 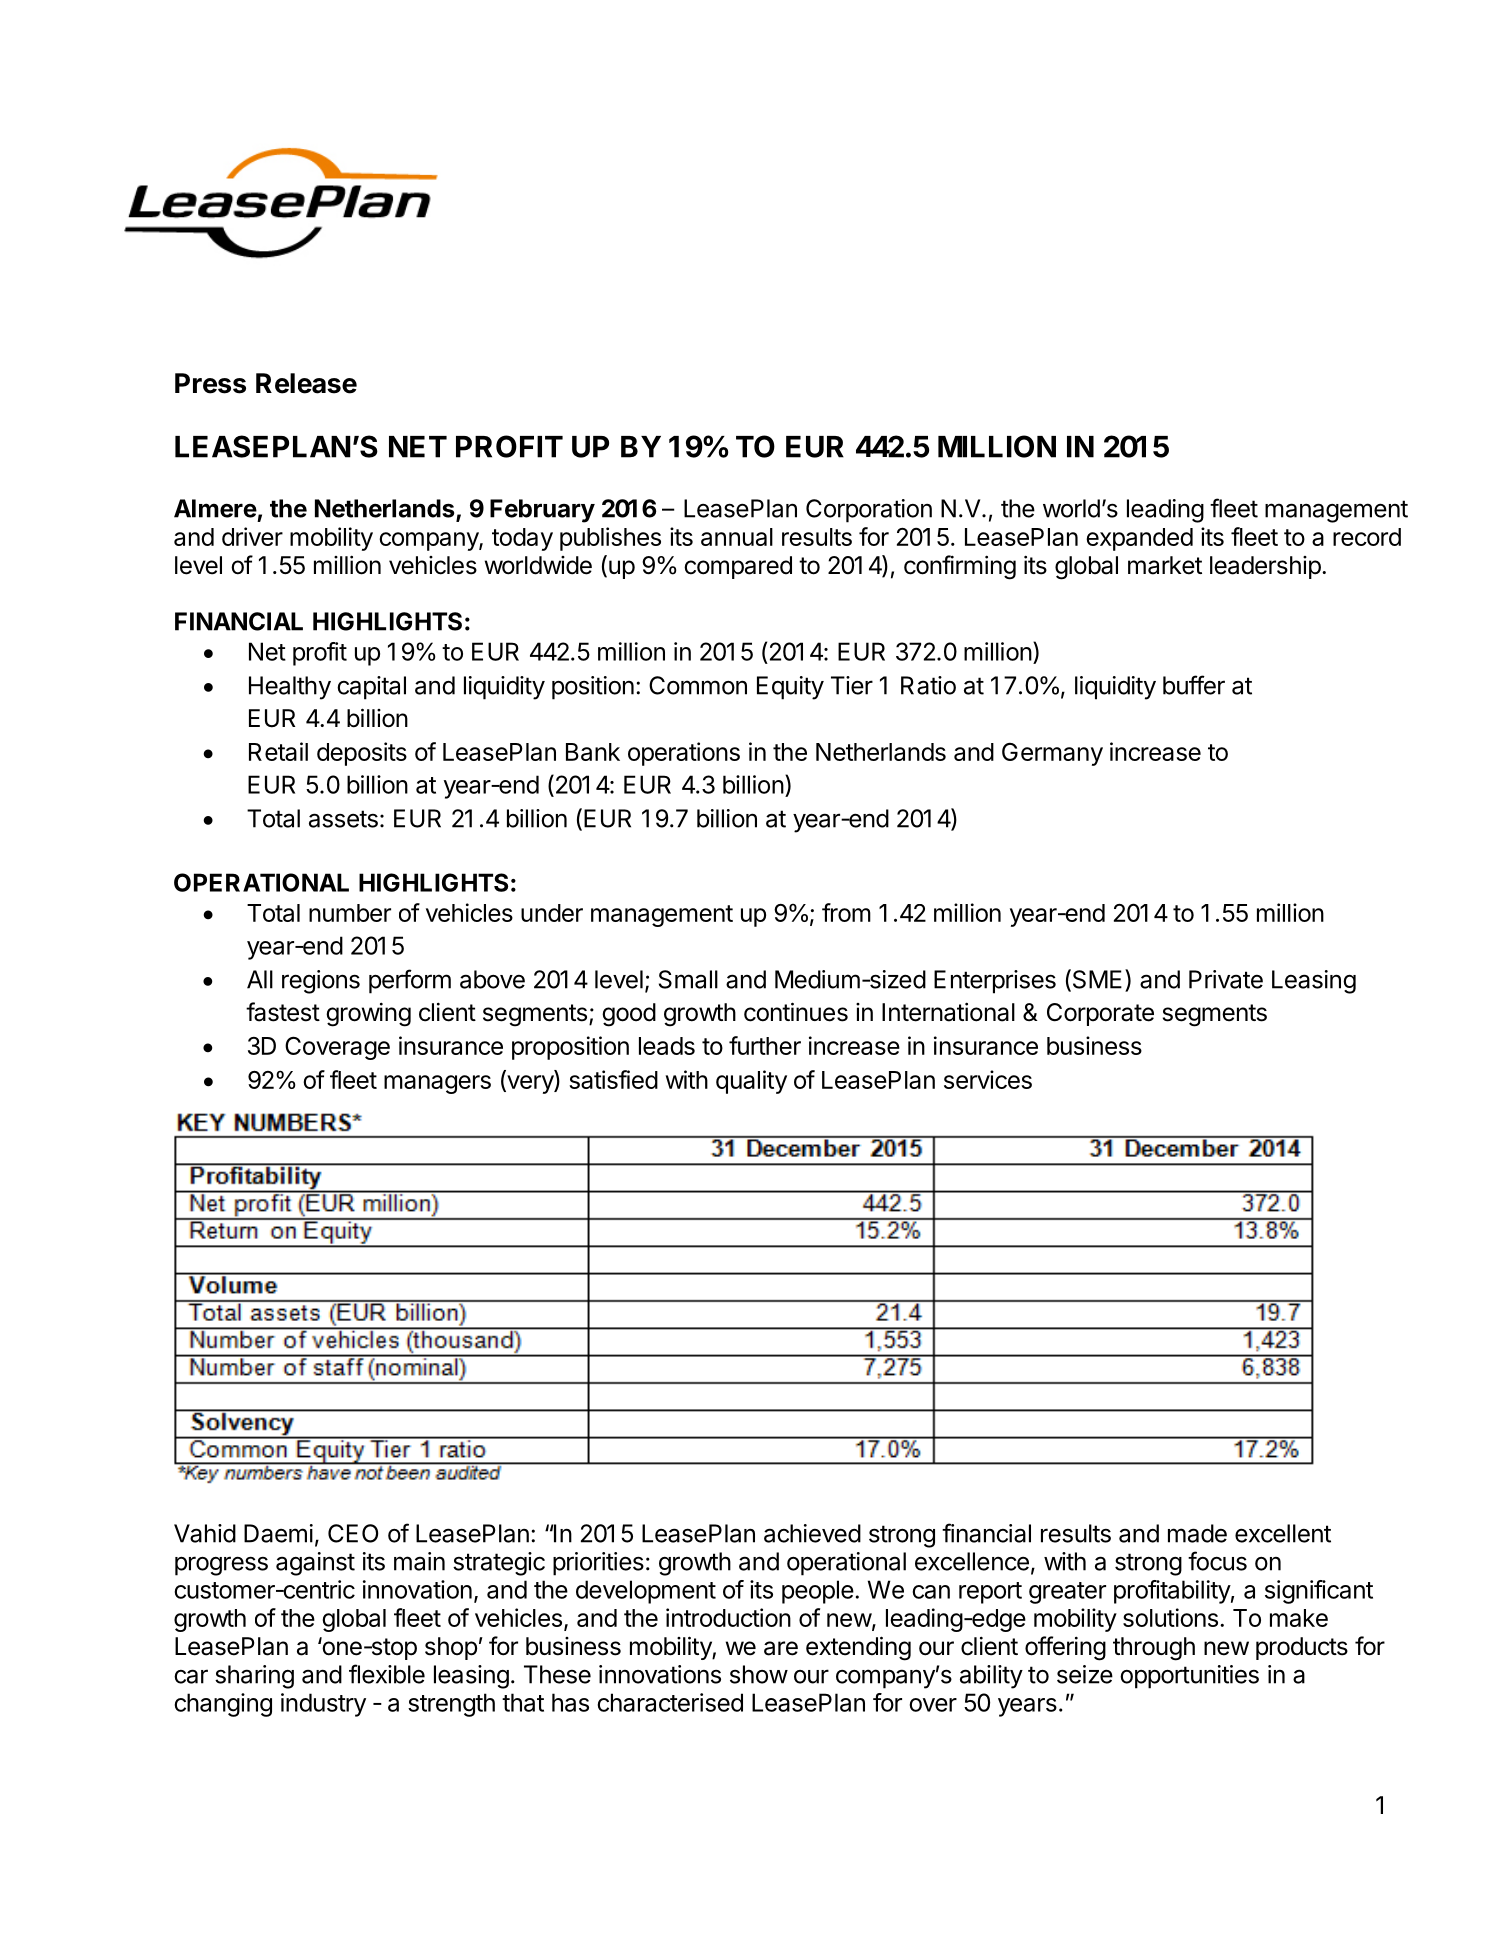 I want to click on flexible, so click(x=387, y=1674).
